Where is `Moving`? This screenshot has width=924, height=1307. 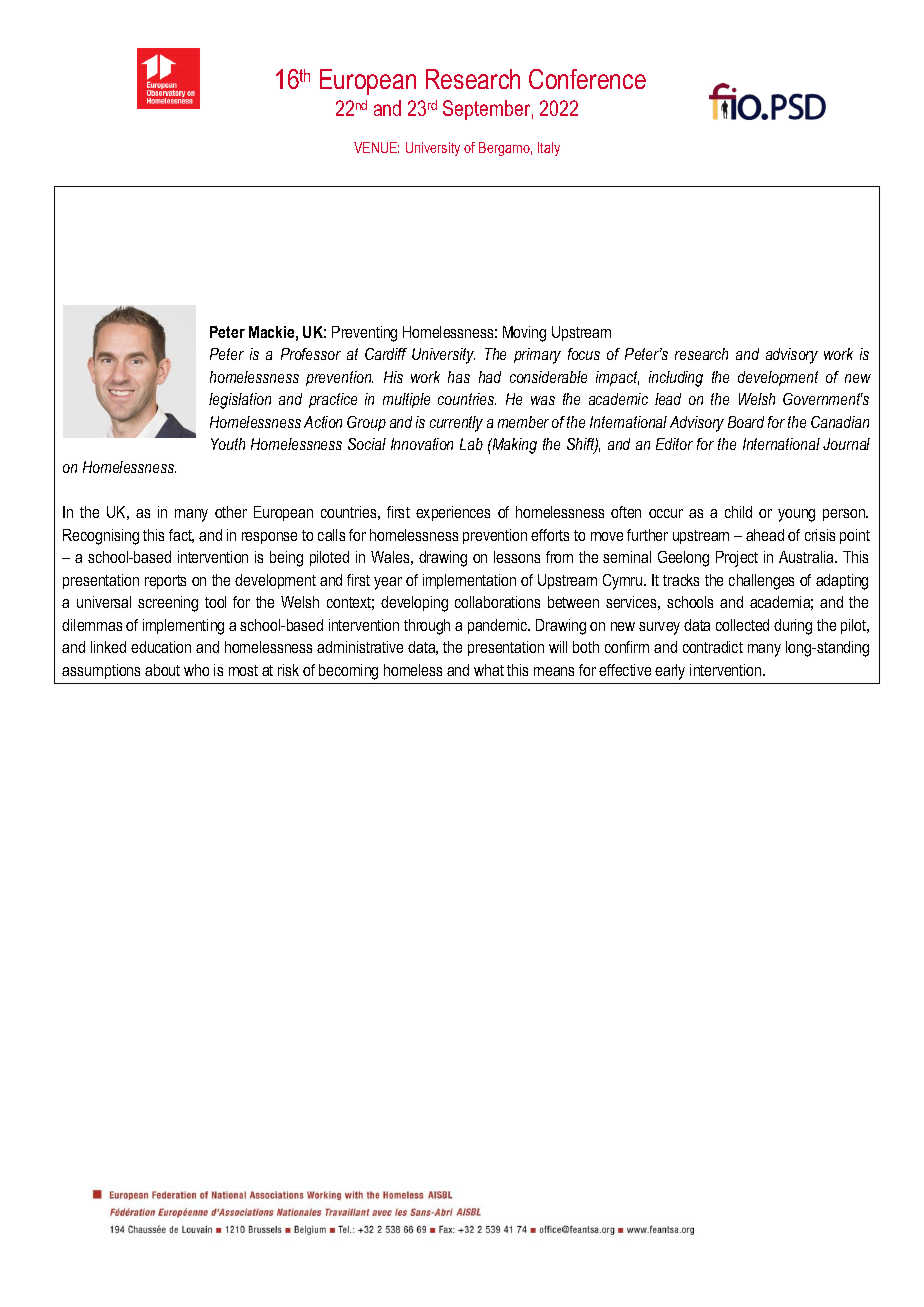 Moving is located at coordinates (524, 334).
